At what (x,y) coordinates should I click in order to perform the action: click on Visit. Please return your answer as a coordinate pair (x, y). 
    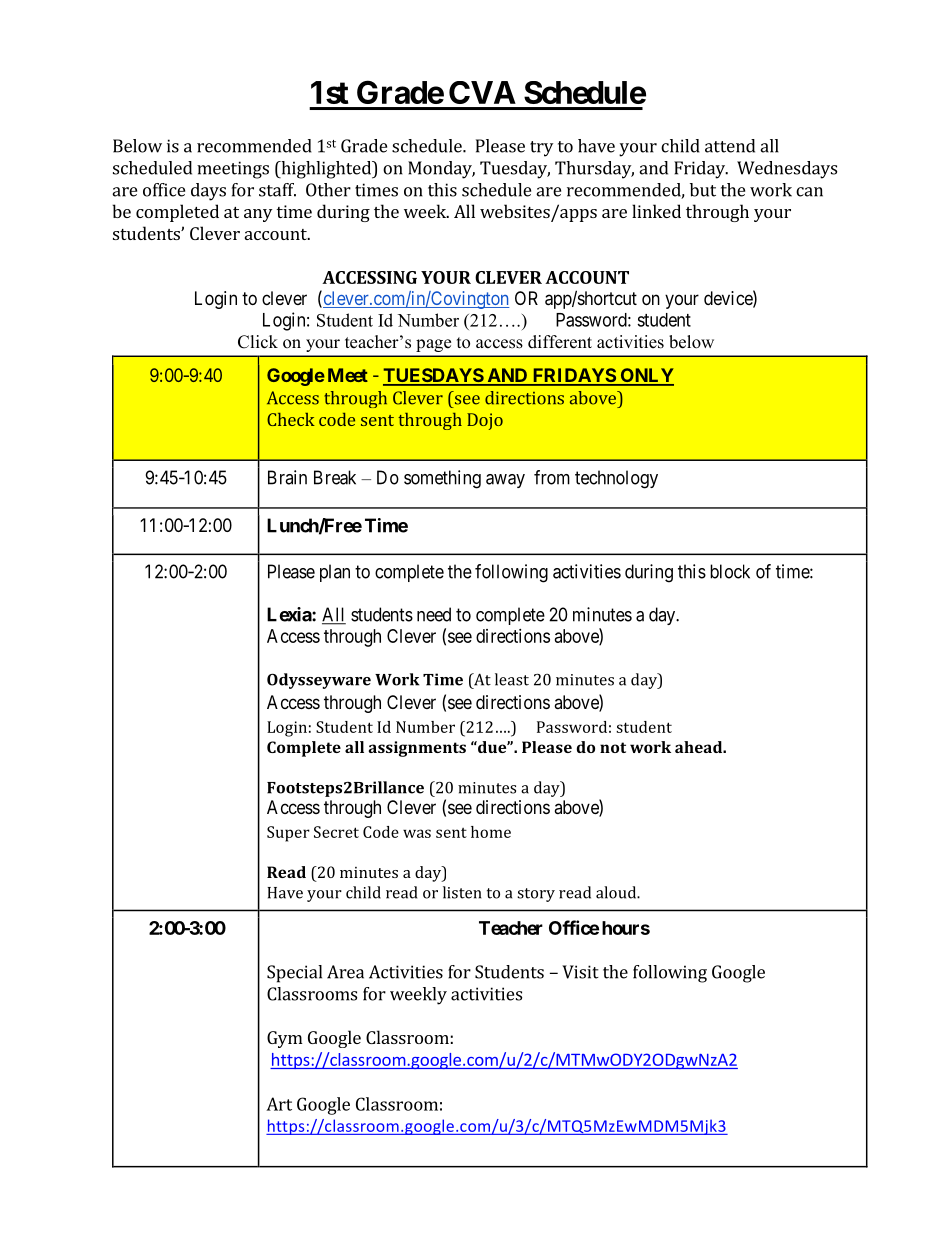
    Looking at the image, I should click on (580, 972).
